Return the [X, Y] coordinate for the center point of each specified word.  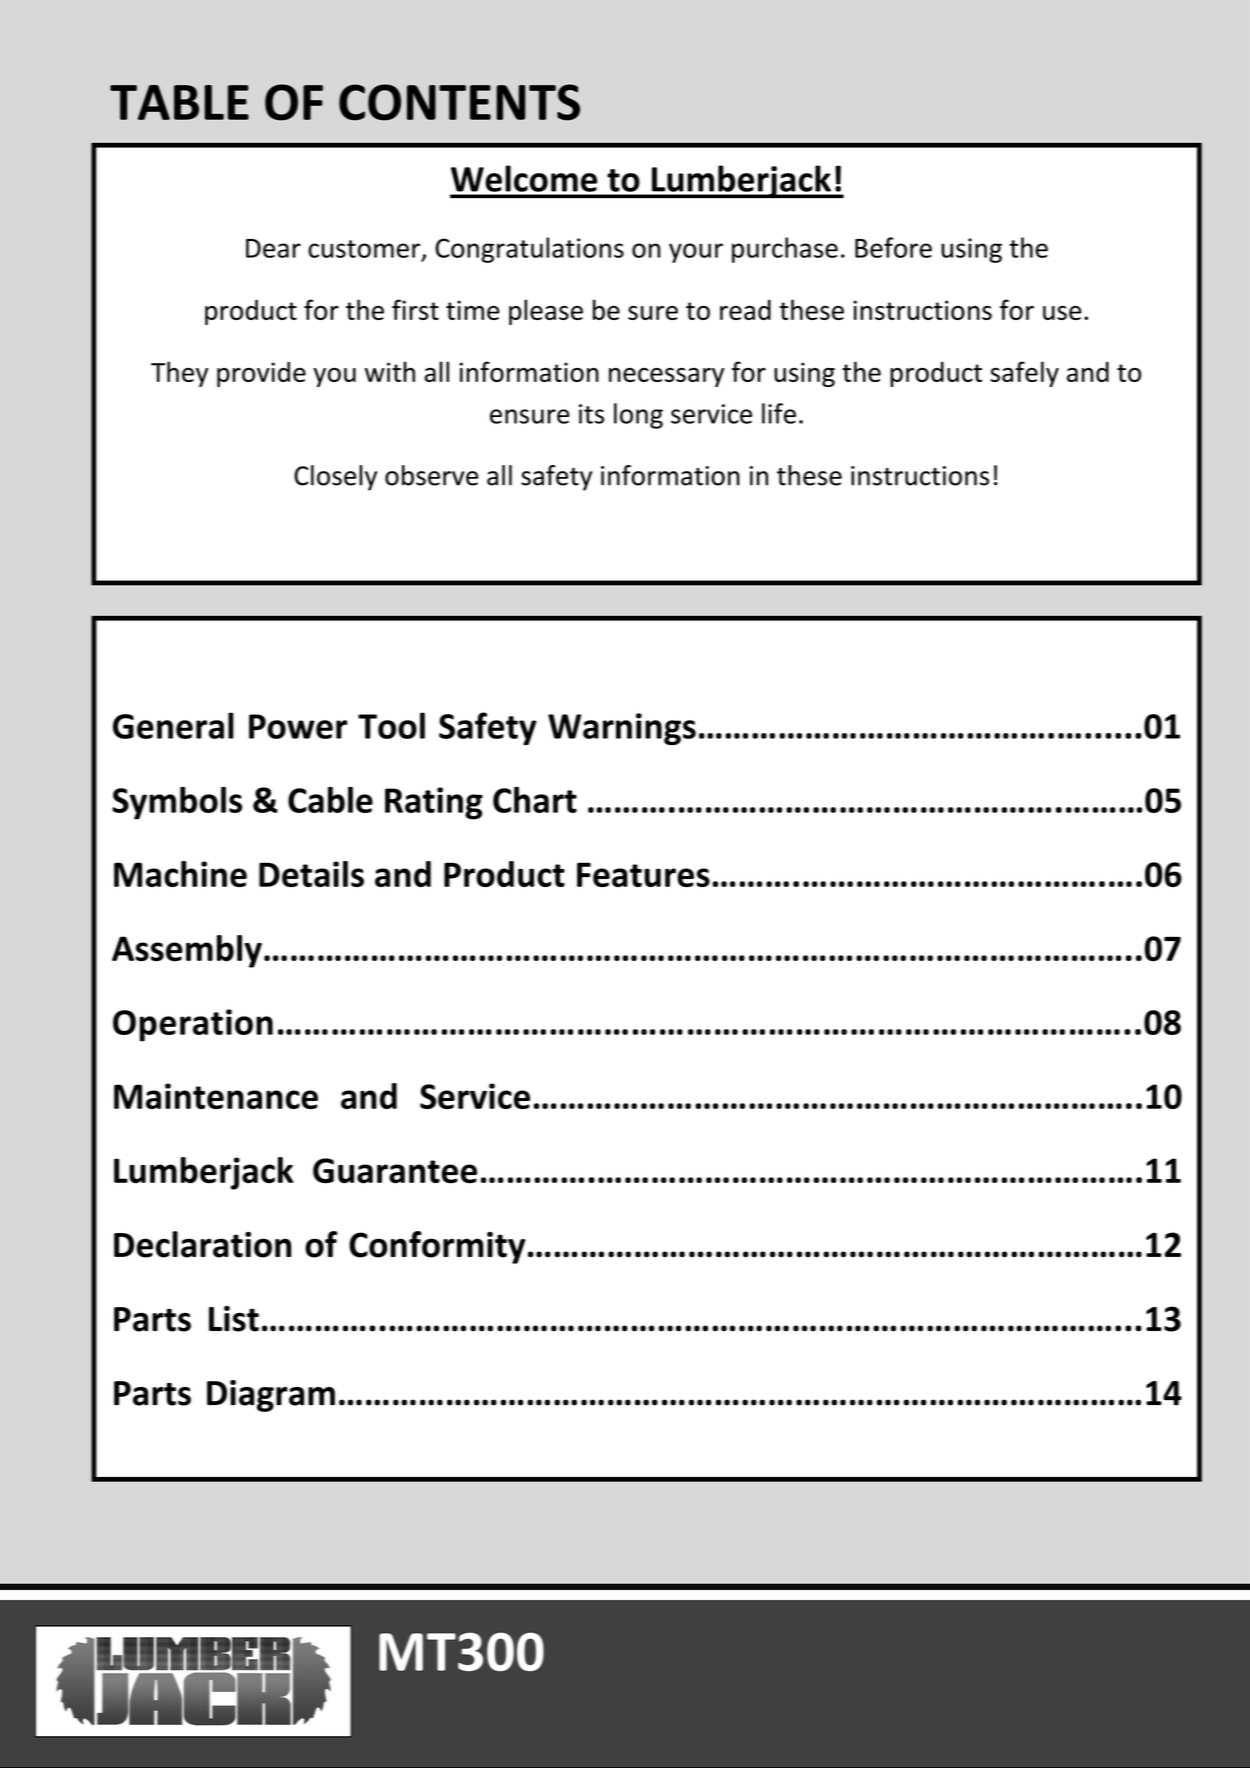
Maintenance [216, 1096]
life [779, 413]
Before [893, 247]
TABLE [179, 102]
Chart [535, 800]
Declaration [202, 1244]
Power [298, 726]
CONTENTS [459, 102]
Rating [434, 803]
